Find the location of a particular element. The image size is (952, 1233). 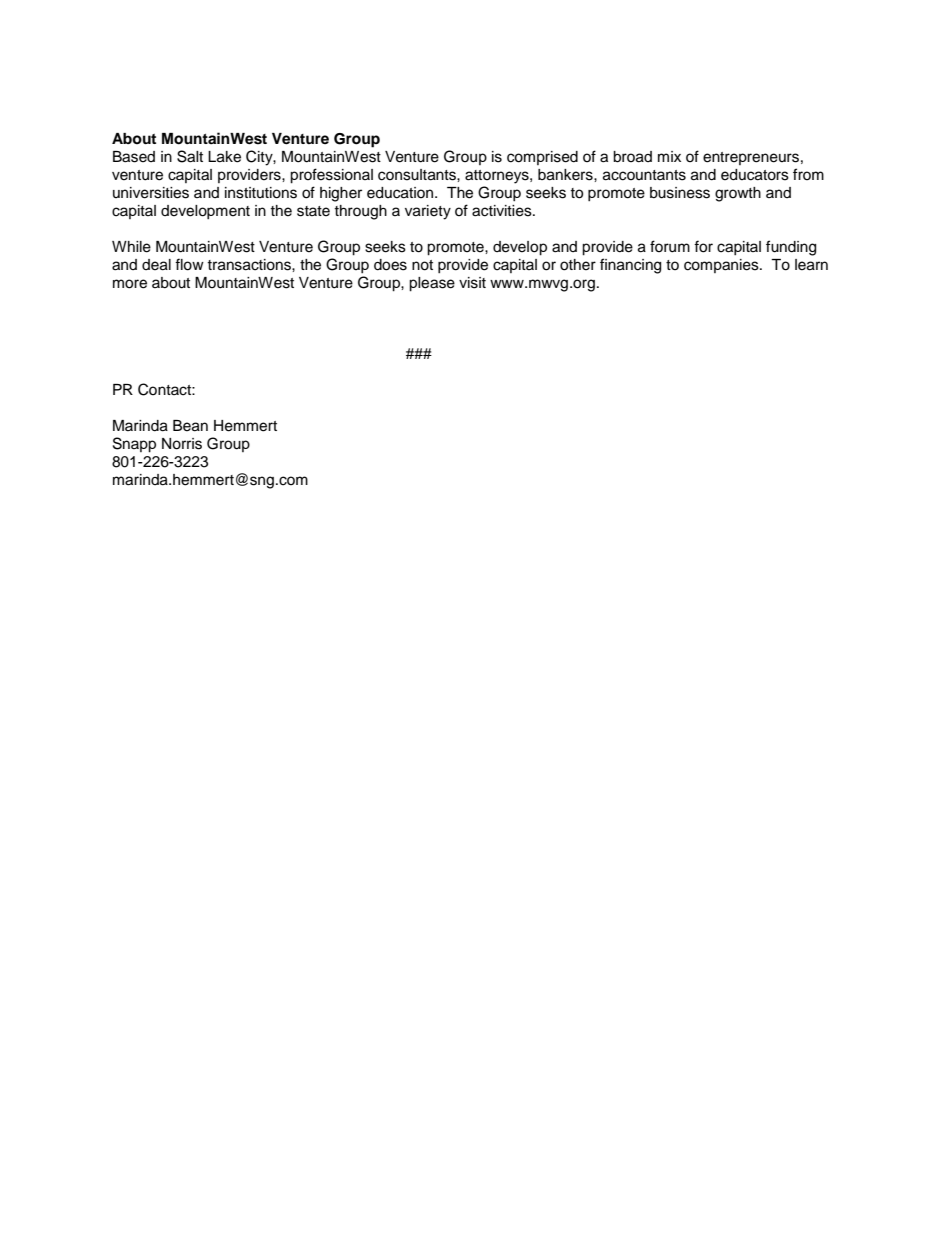

financing is located at coordinates (630, 266).
